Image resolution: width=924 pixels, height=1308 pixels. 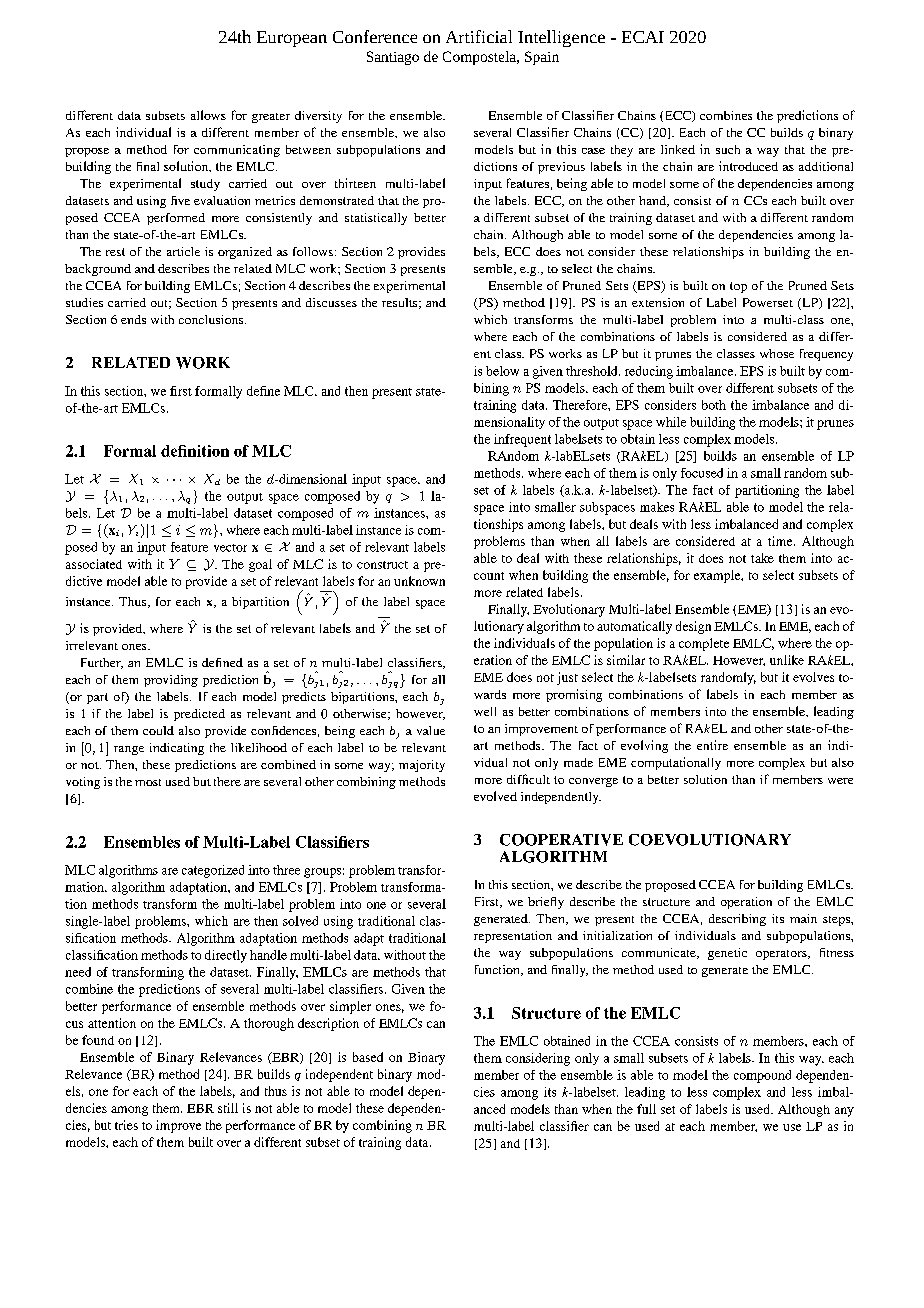 I want to click on below, so click(x=502, y=371).
